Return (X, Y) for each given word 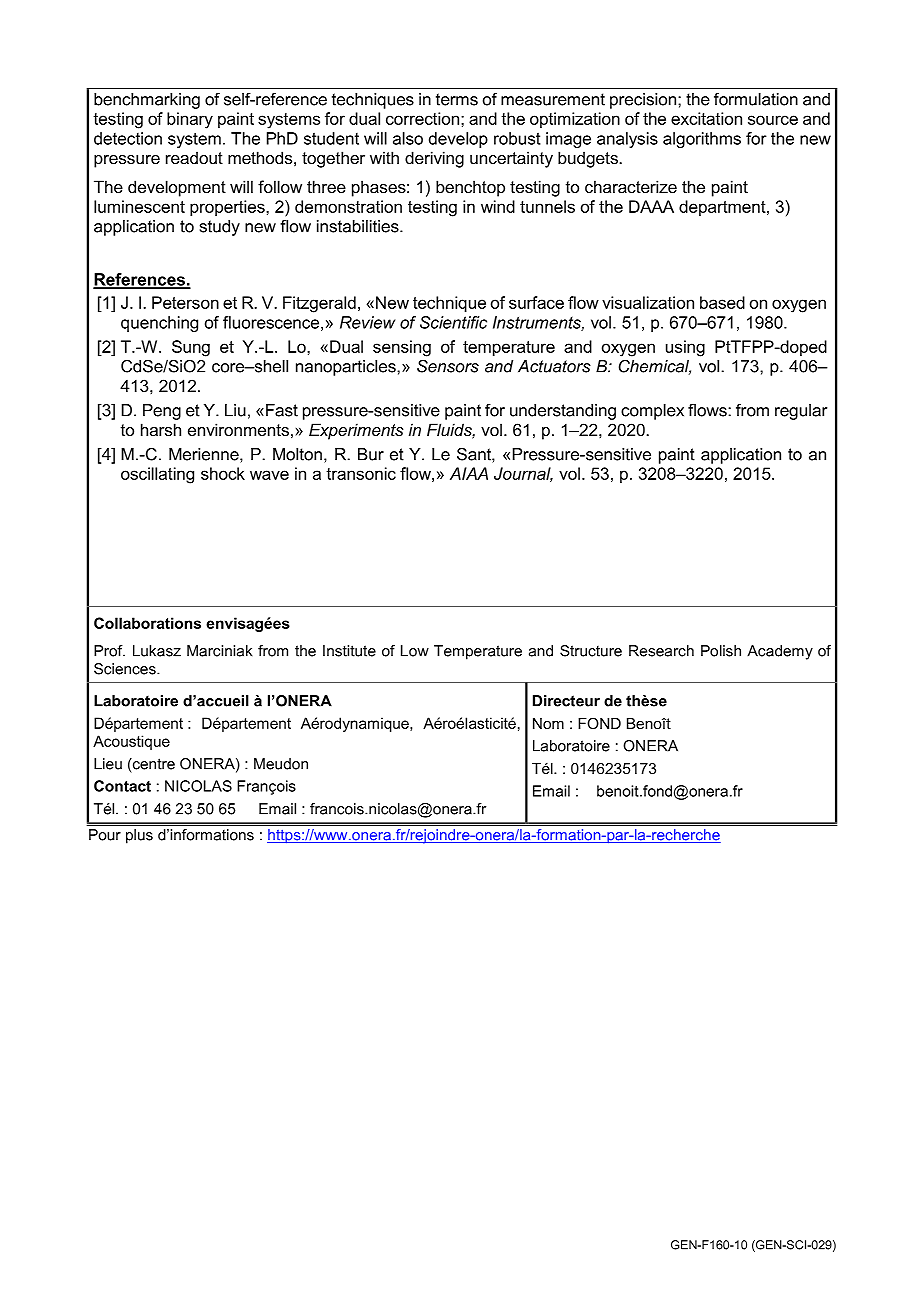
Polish (721, 651)
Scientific (453, 322)
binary (190, 120)
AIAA (469, 473)
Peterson (185, 302)
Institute (349, 651)
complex (652, 412)
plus (139, 836)
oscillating (157, 475)
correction (422, 118)
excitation (706, 118)
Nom (548, 723)
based (722, 302)
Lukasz (157, 651)
